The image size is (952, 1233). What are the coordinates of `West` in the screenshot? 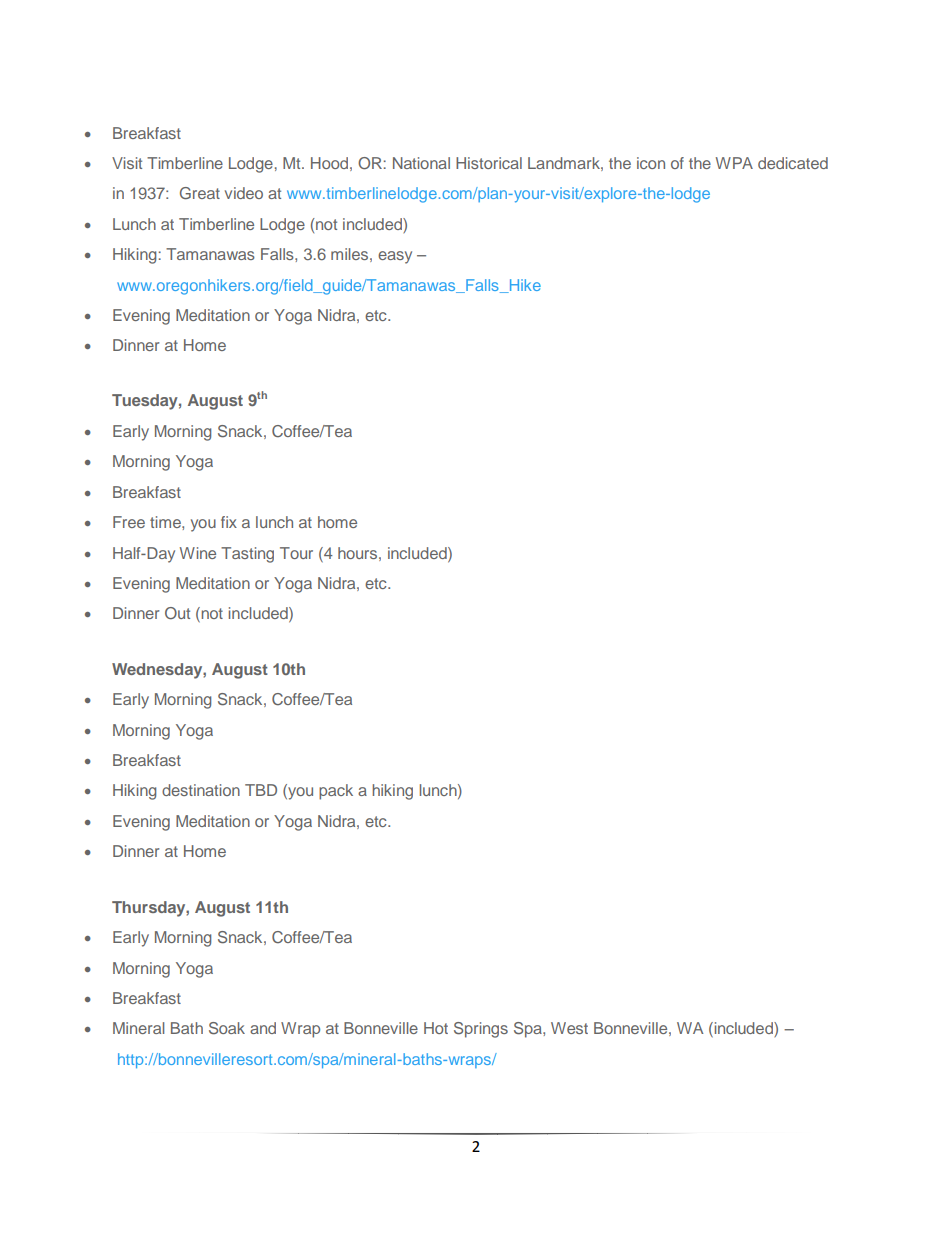 It's located at (569, 1028).
